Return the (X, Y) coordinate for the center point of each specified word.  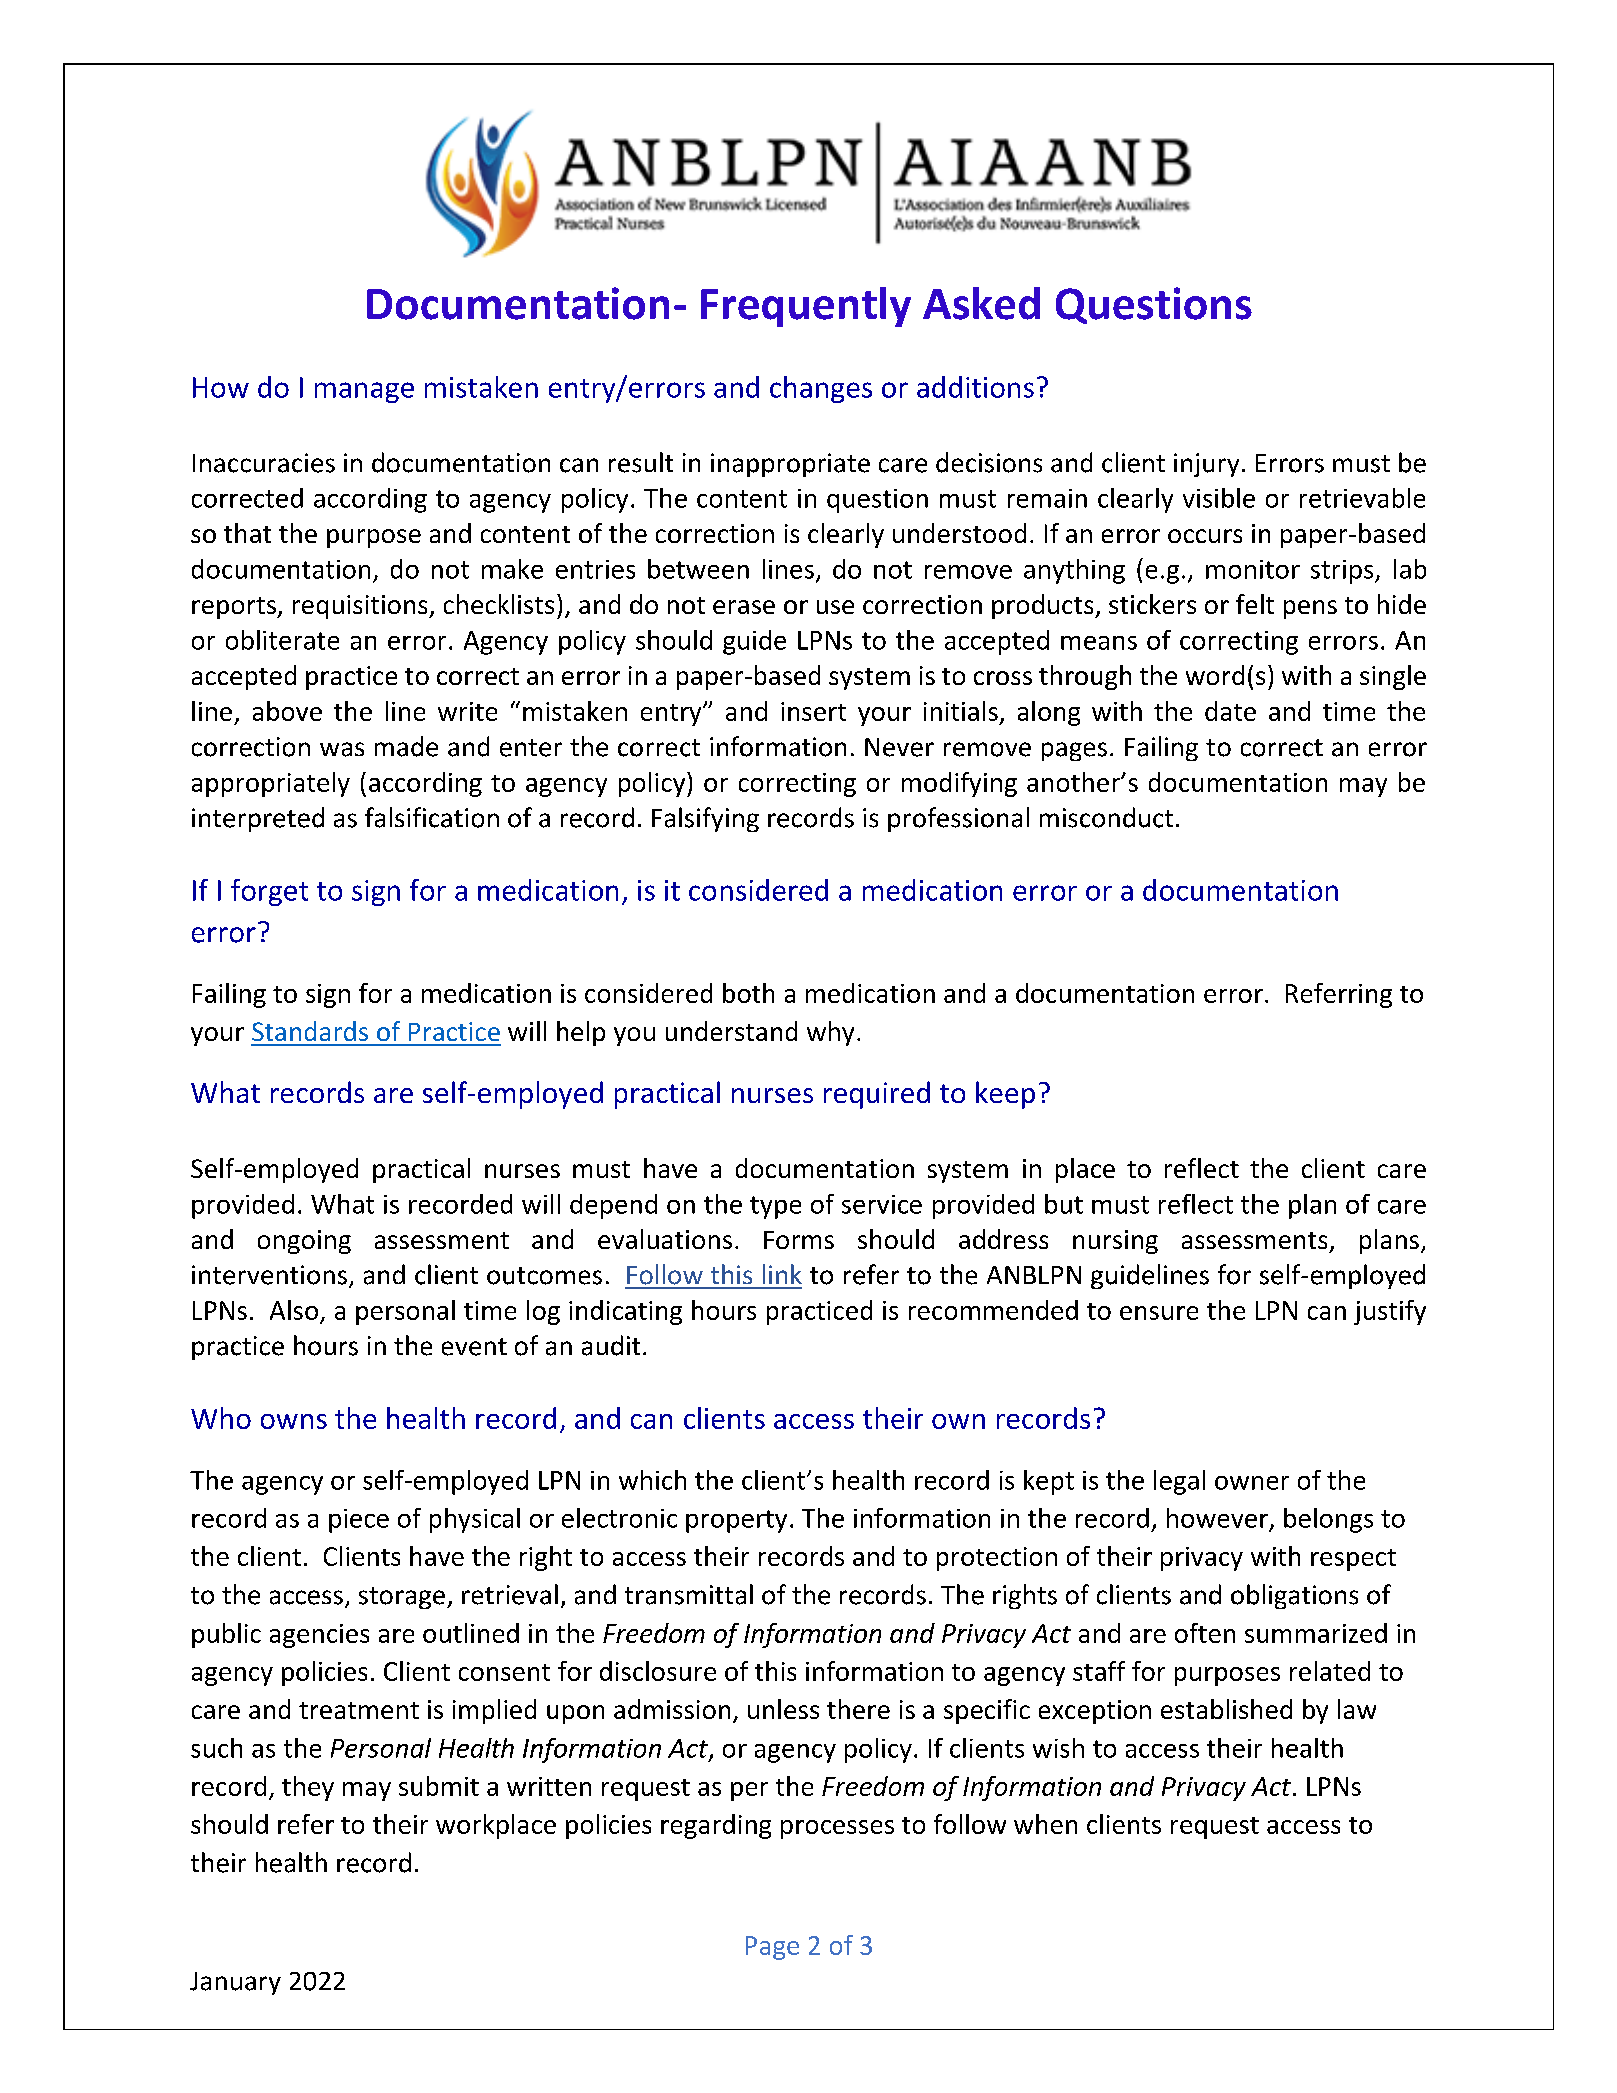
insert (813, 711)
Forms (799, 1240)
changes (821, 389)
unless (783, 1709)
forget (269, 892)
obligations (1294, 1596)
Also (294, 1310)
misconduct (1106, 817)
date (1230, 711)
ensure (1159, 1313)
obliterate (282, 640)
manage (364, 392)
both (748, 993)
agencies (319, 1636)
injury (1206, 465)
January (235, 1983)
